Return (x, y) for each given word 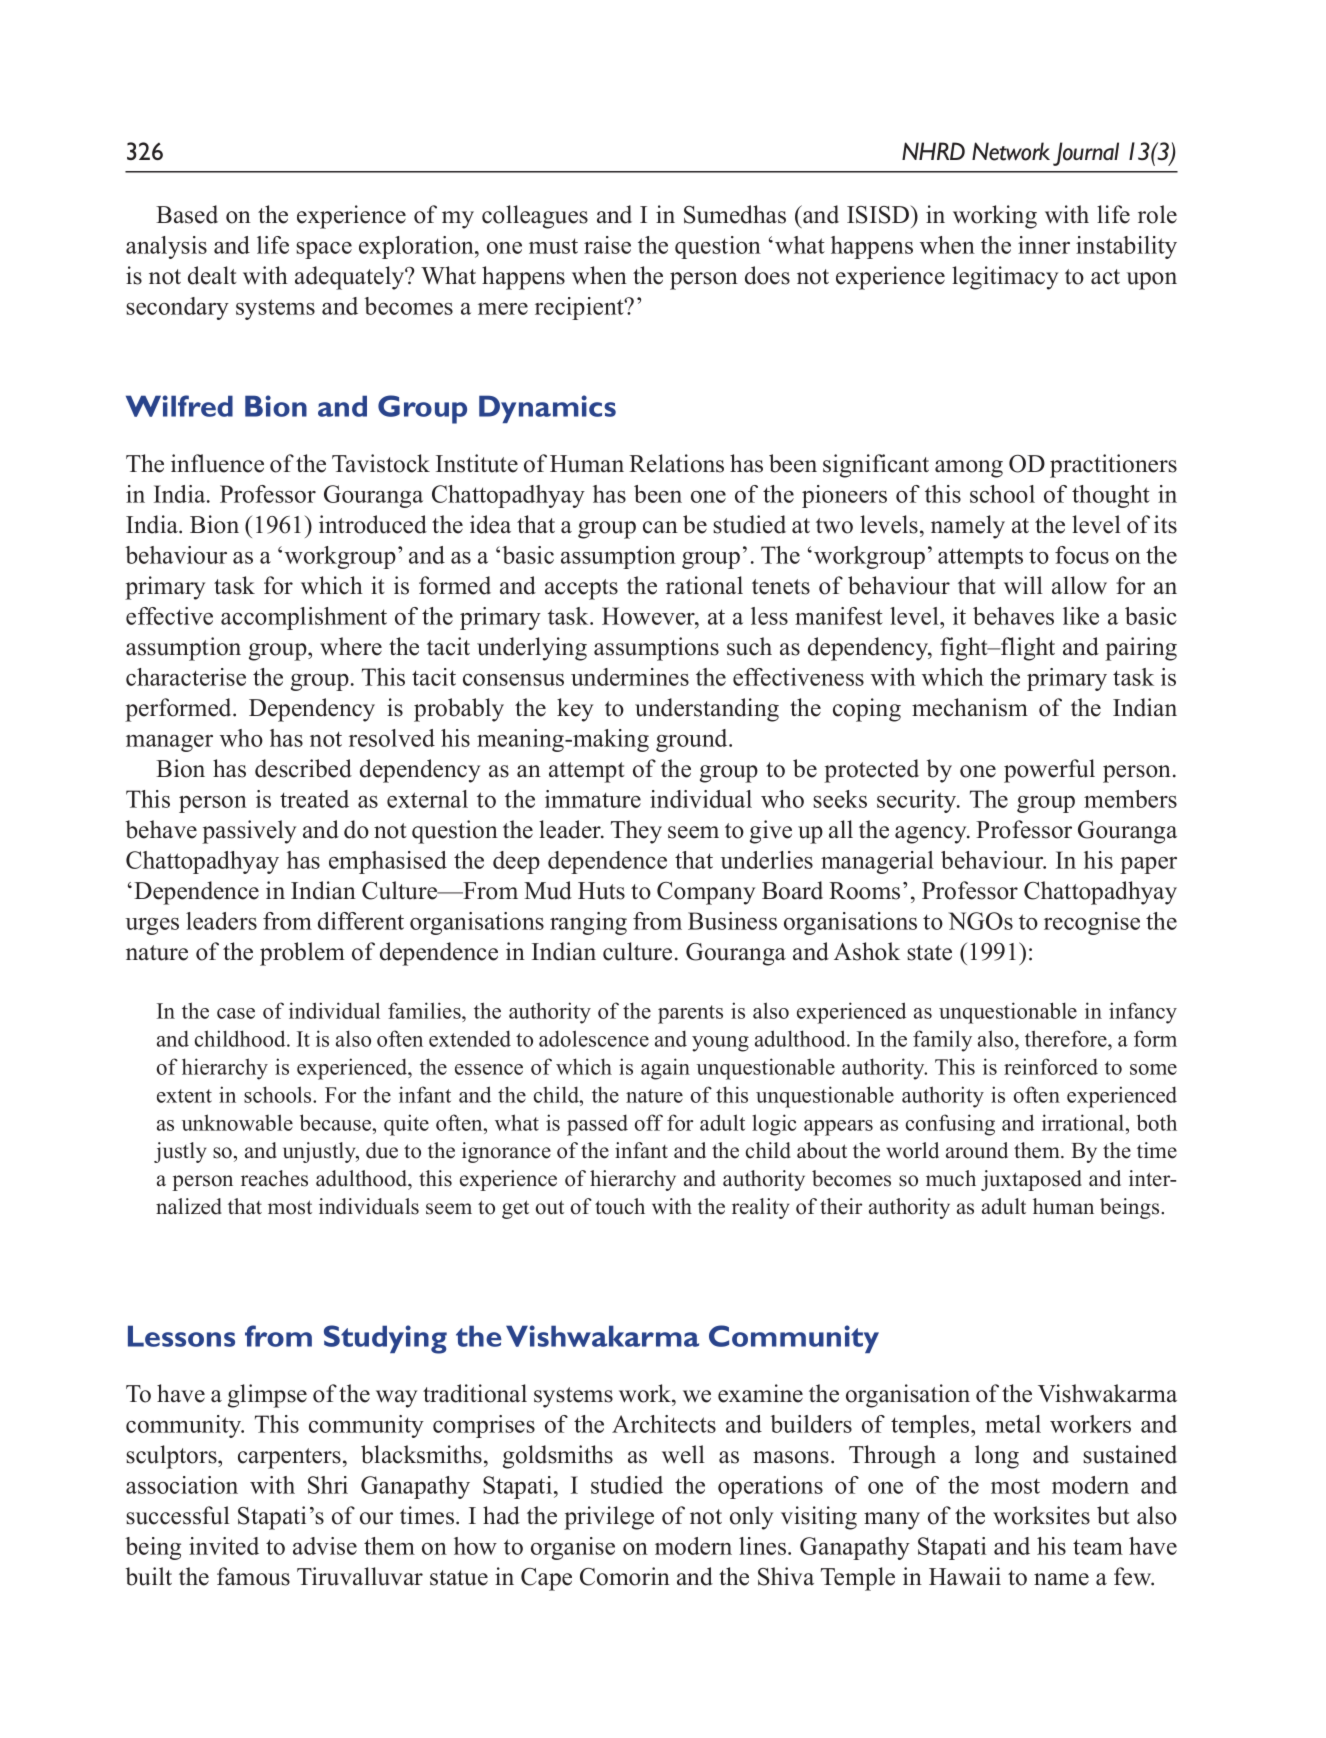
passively (249, 832)
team (1098, 1547)
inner (1044, 245)
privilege (609, 1518)
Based (187, 214)
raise (607, 245)
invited (224, 1546)
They (636, 832)
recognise (1092, 923)
